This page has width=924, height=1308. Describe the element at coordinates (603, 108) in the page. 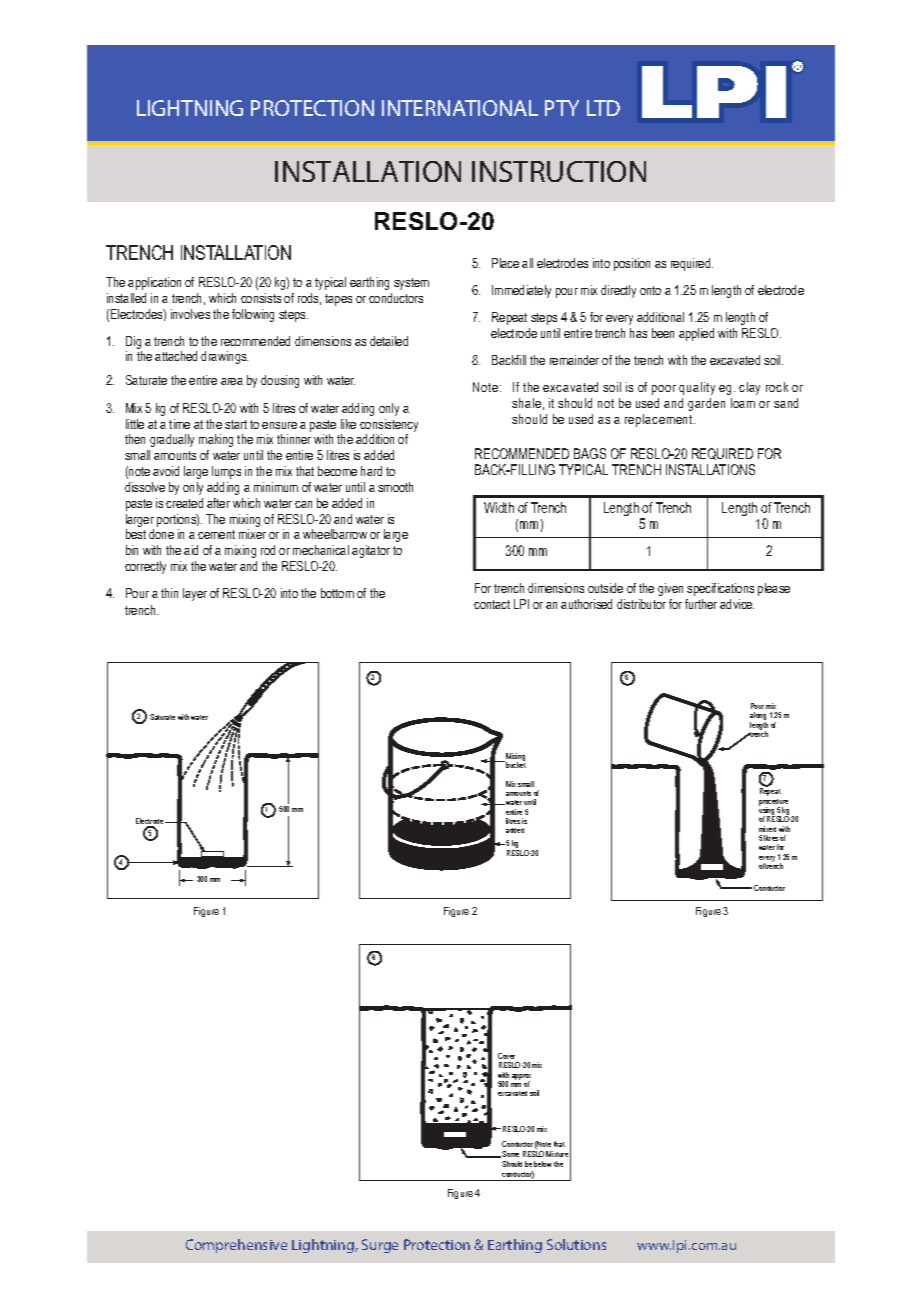

I see `LTD` at that location.
